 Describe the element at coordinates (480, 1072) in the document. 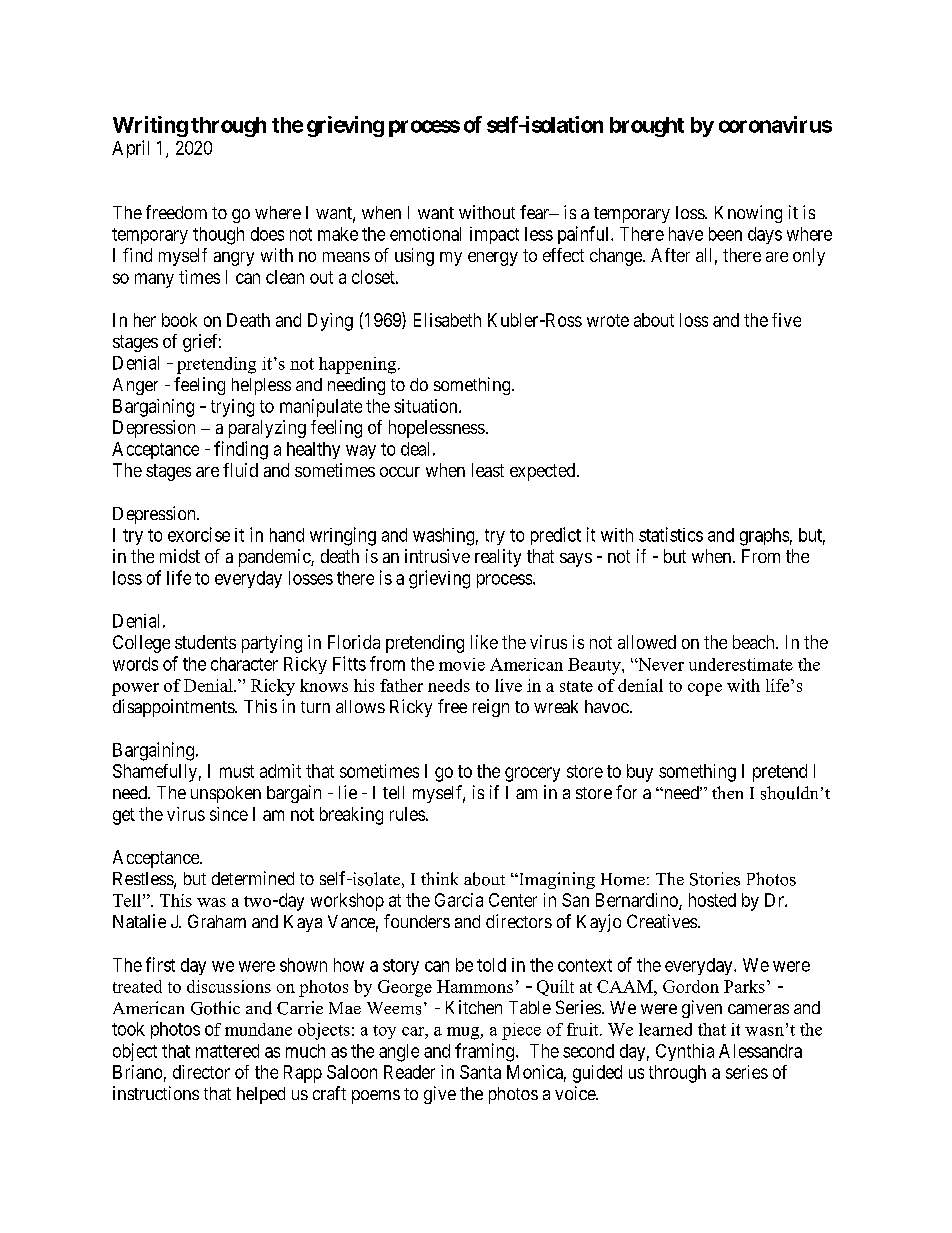

I see `Santa` at that location.
